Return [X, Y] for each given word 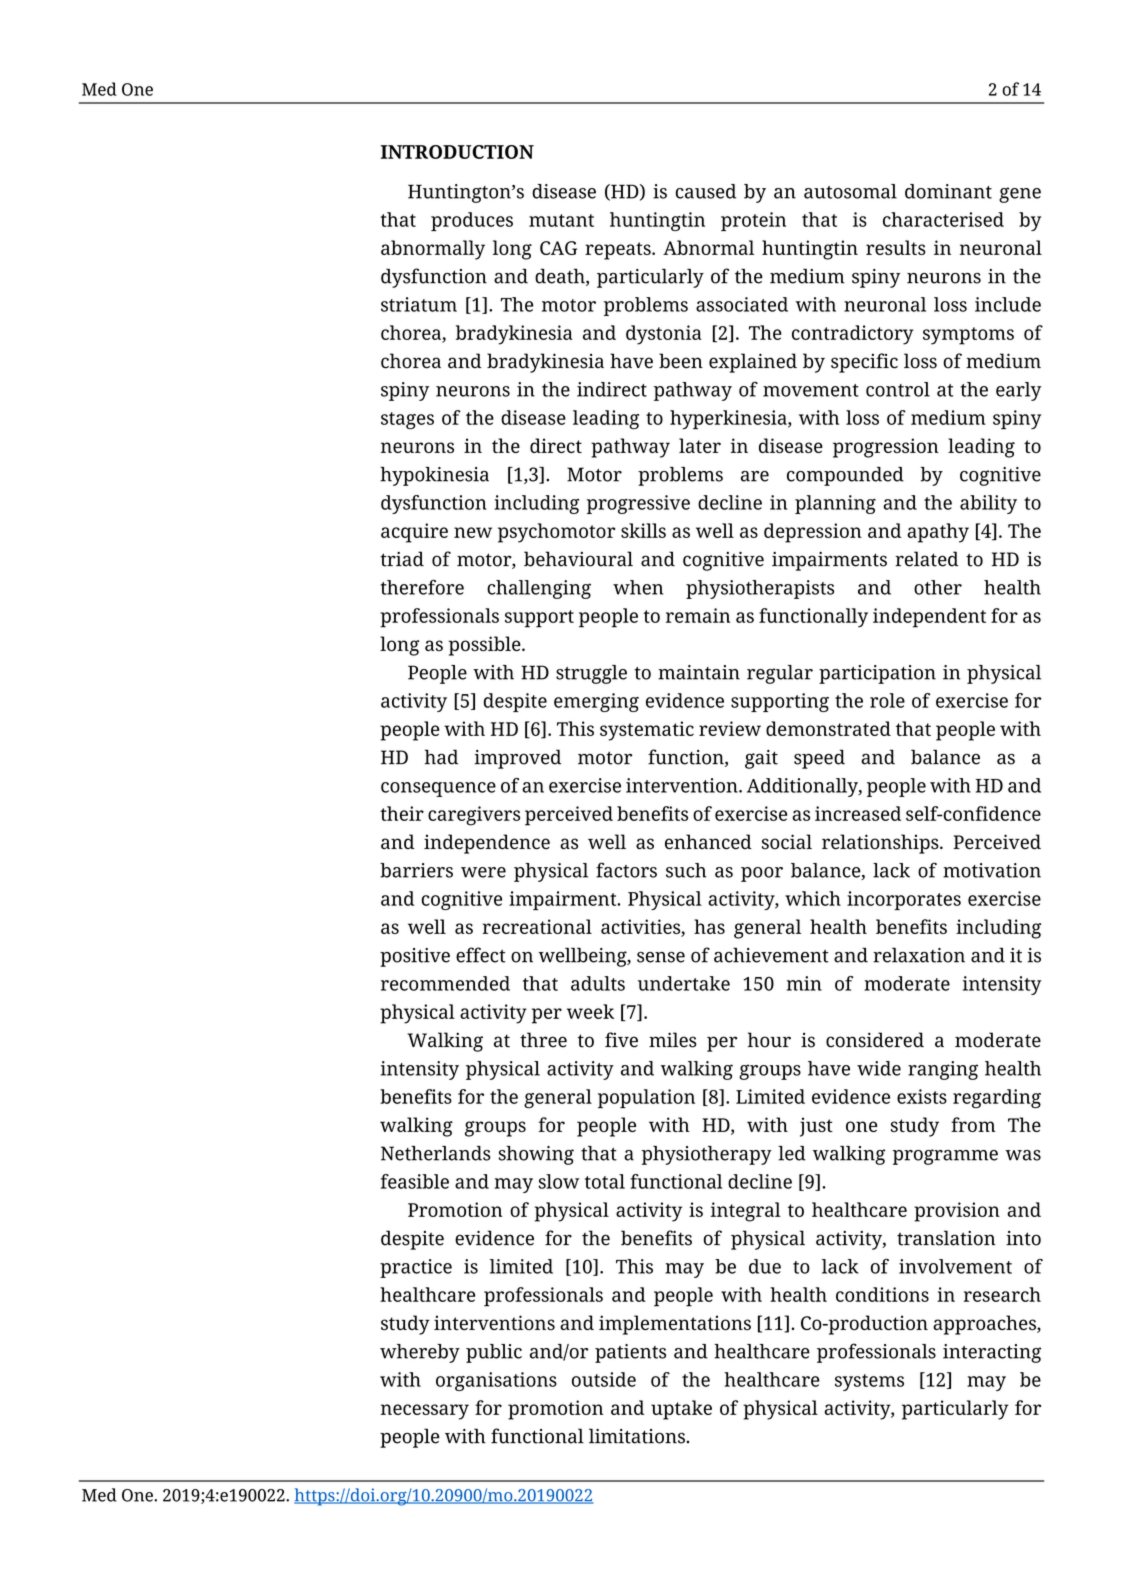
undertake [684, 983]
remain [698, 615]
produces [472, 221]
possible [485, 646]
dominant [948, 191]
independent [929, 618]
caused [706, 191]
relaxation [919, 955]
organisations [496, 1381]
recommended [445, 983]
